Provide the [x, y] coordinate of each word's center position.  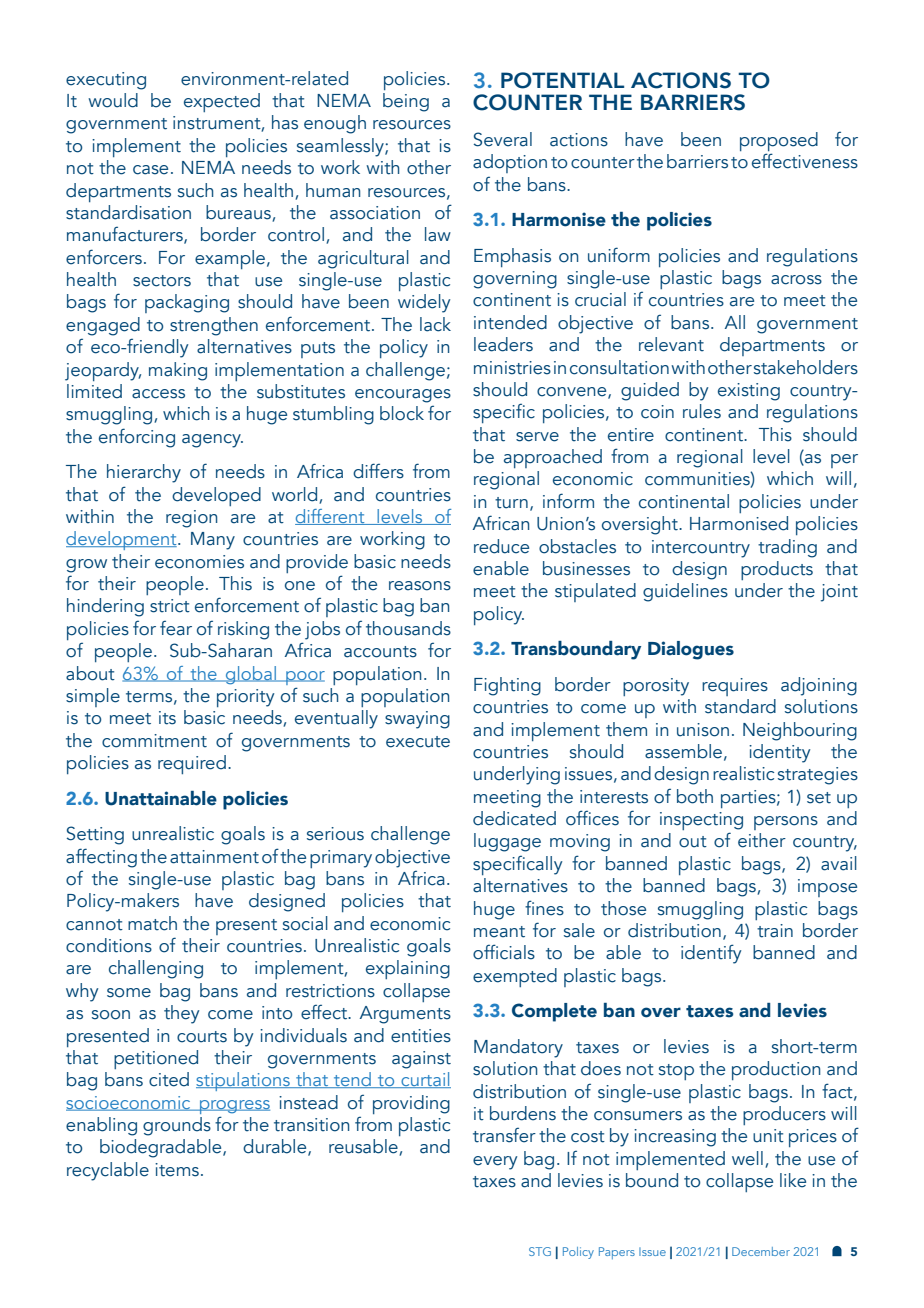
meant [499, 932]
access [158, 394]
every [495, 1163]
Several [503, 139]
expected [222, 102]
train [775, 931]
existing [749, 392]
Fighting [507, 686]
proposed [779, 143]
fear [176, 628]
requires [735, 687]
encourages [403, 396]
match [152, 923]
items [177, 1170]
